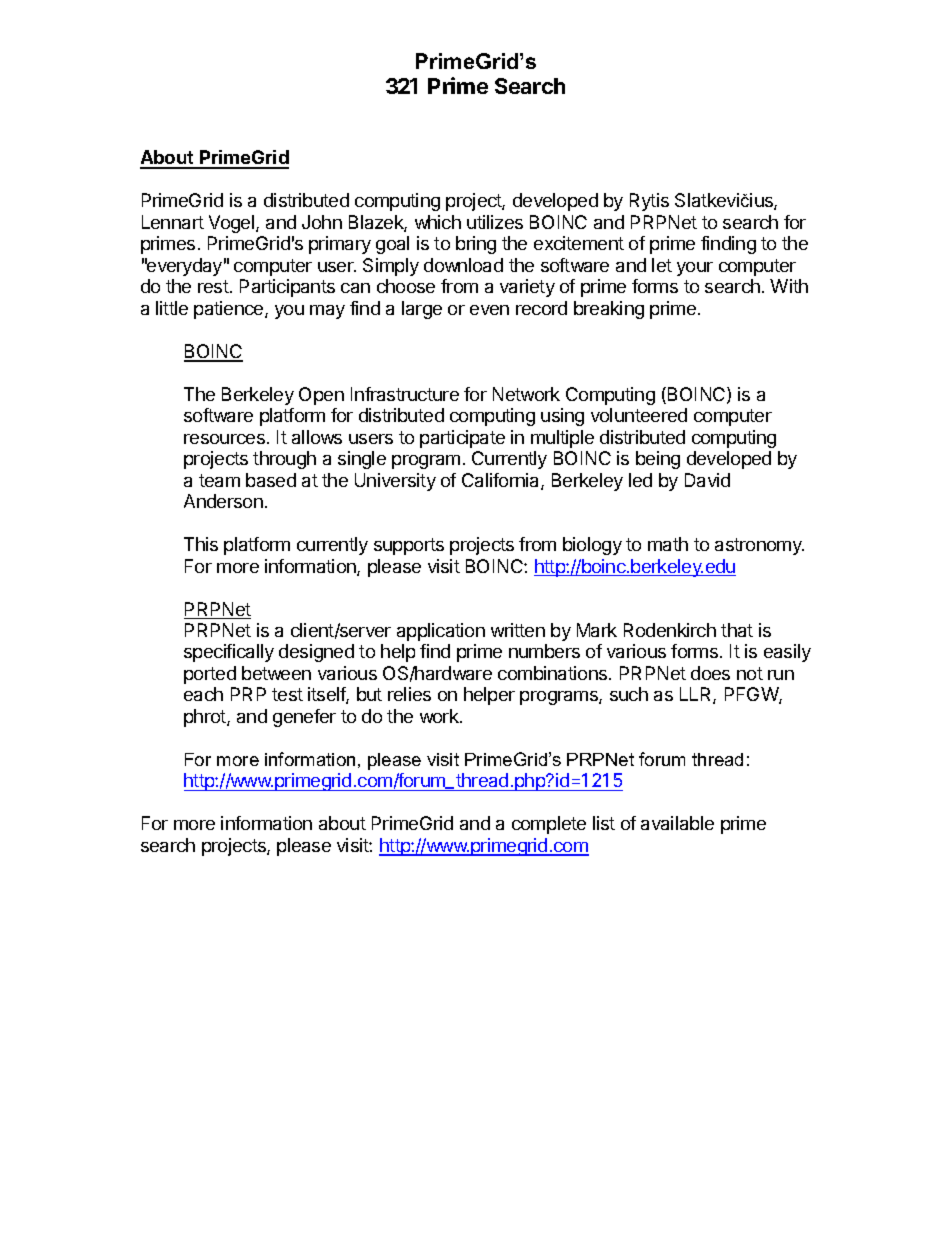 This screenshot has width=952, height=1233. What do you see at coordinates (233, 224) in the screenshot?
I see `Vogel` at bounding box center [233, 224].
